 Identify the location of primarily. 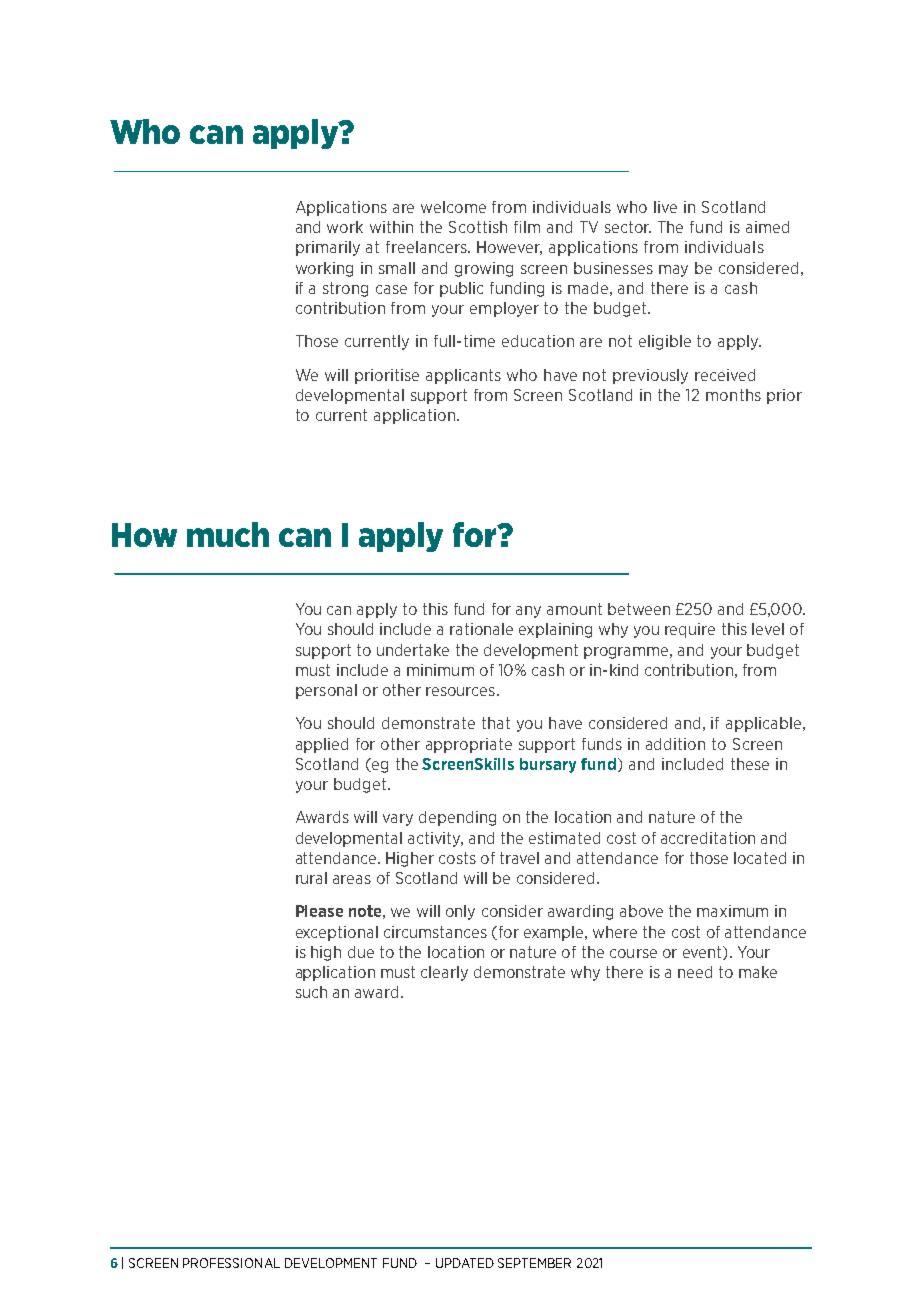
(328, 248).
